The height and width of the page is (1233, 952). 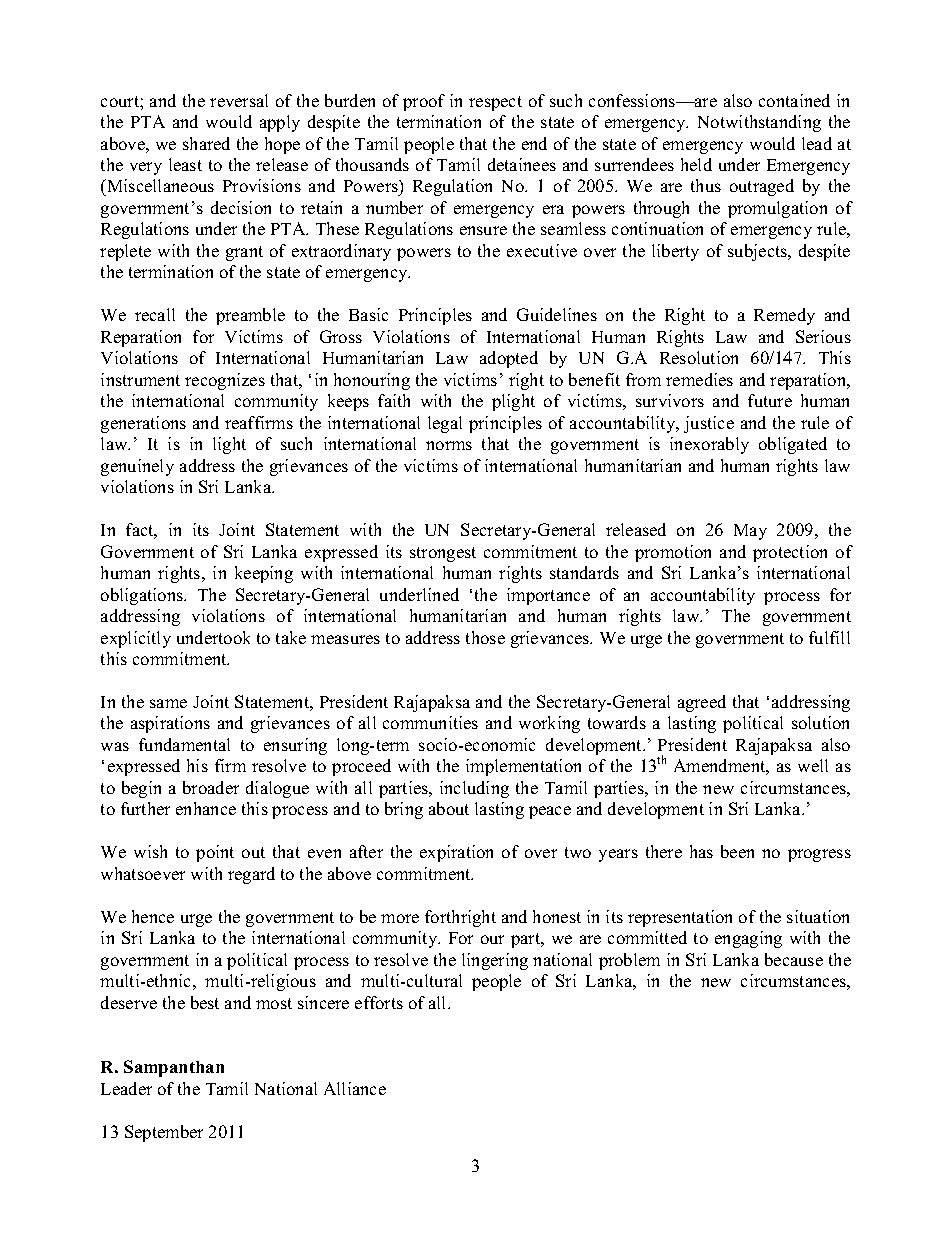 I want to click on September, so click(x=164, y=1133).
